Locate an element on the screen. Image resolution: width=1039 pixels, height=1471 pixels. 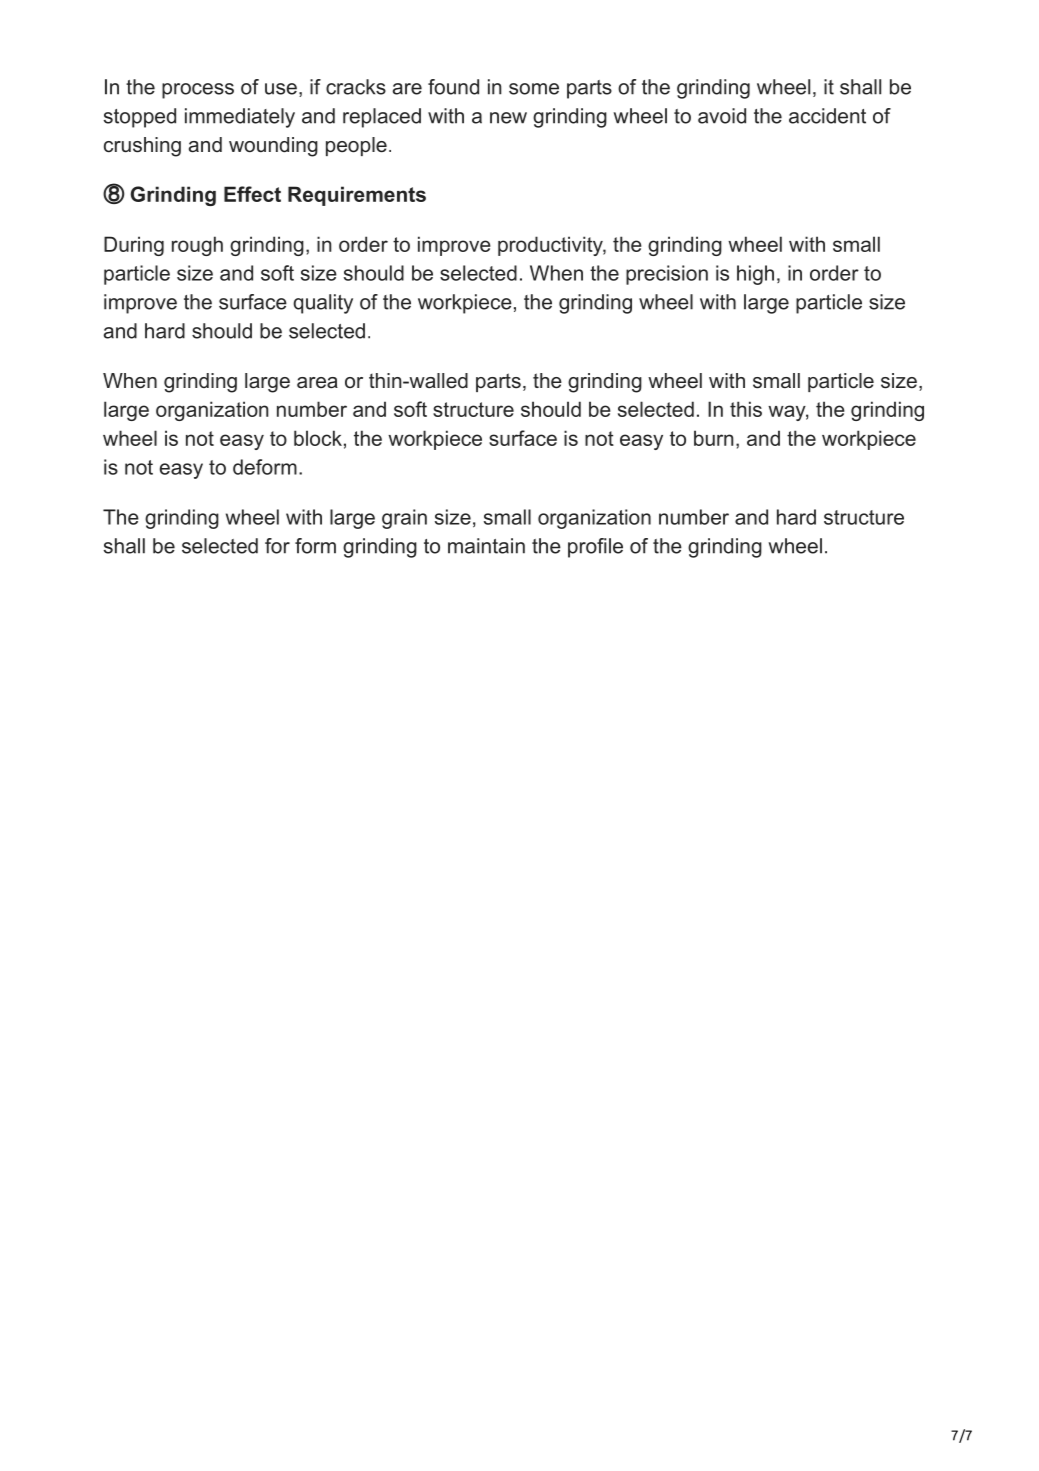
precision is located at coordinates (667, 275).
